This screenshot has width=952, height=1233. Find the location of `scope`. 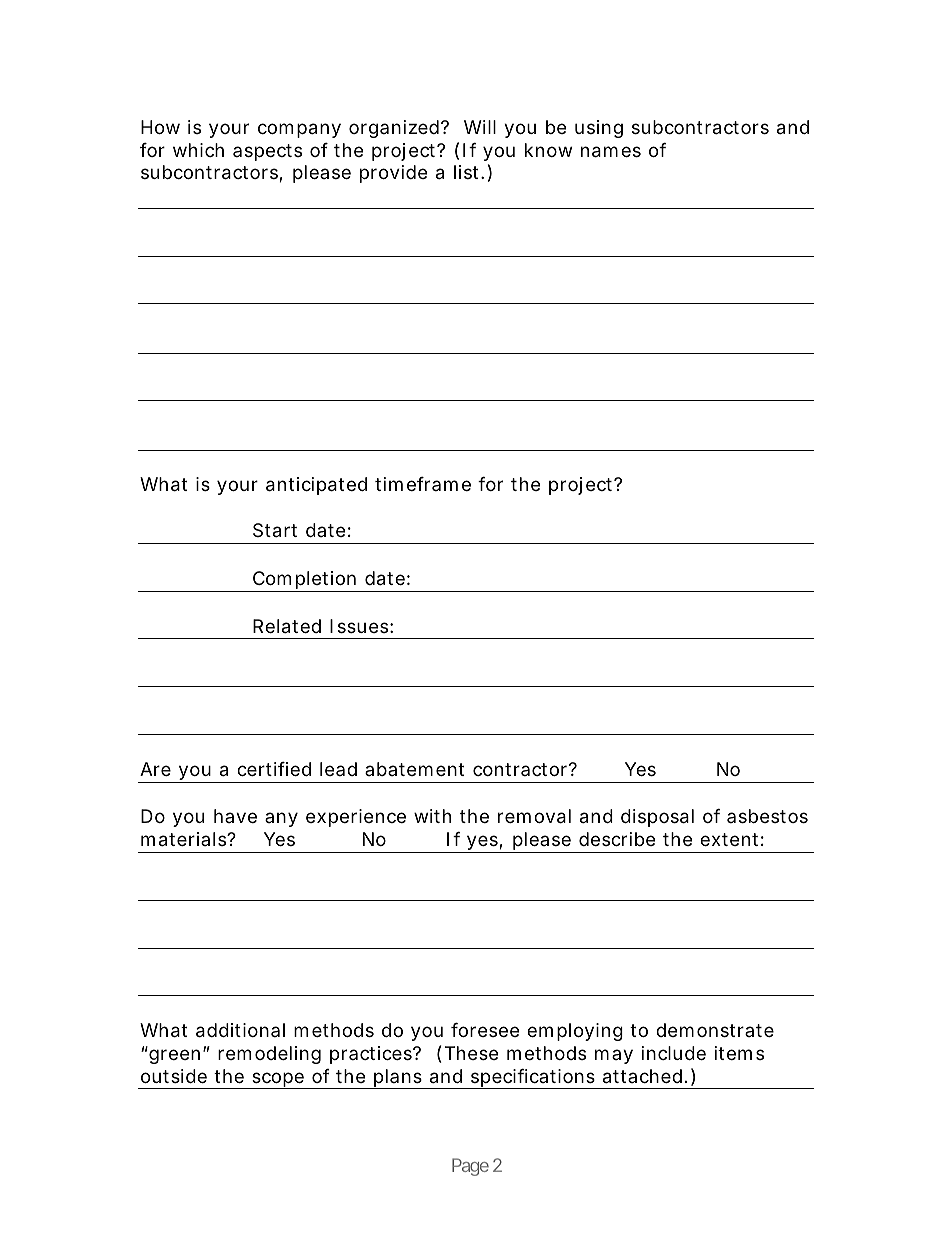

scope is located at coordinates (278, 1080).
